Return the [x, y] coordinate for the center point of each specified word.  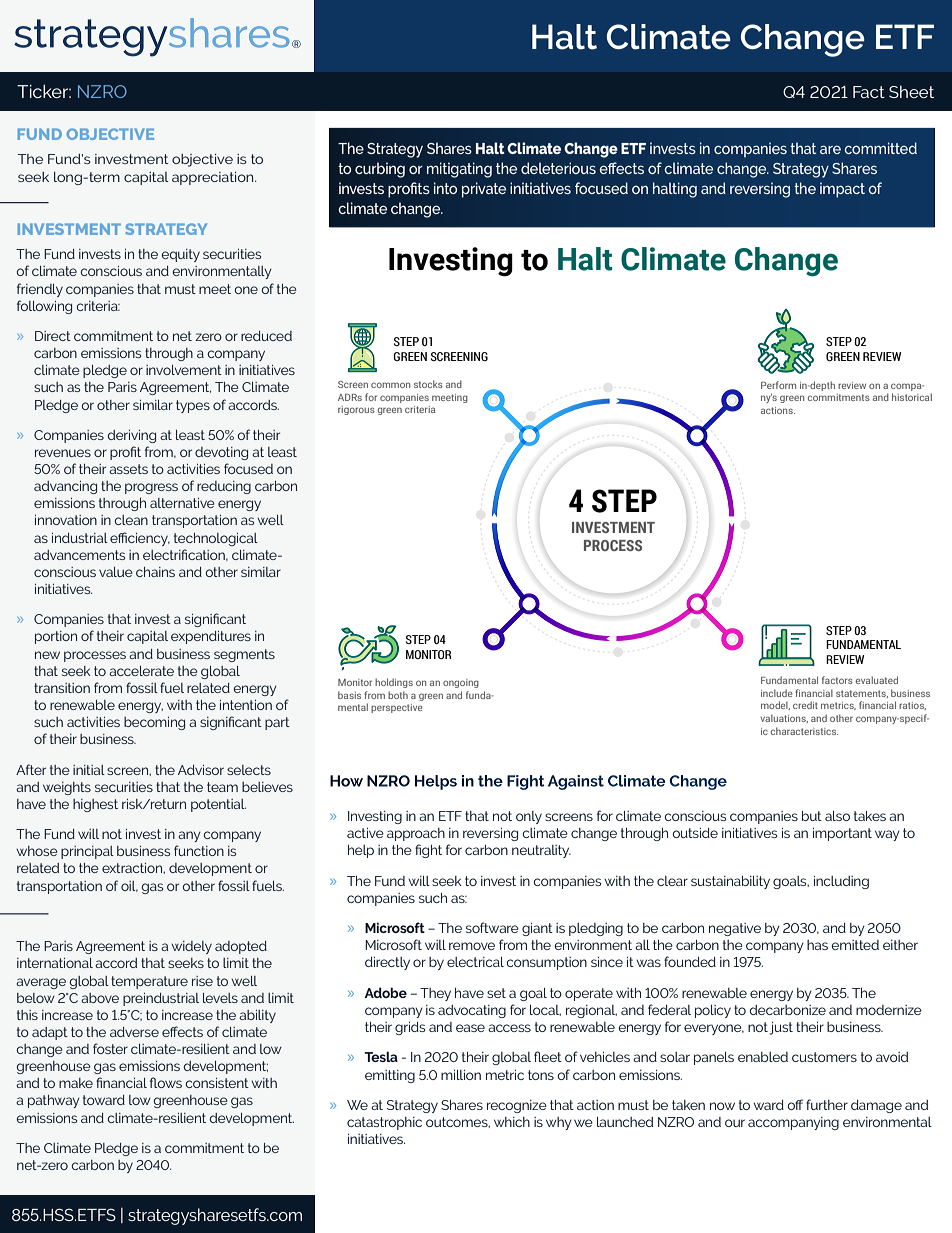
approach [416, 834]
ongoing [461, 683]
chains [155, 572]
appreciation [214, 178]
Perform [778, 385]
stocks [428, 384]
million [461, 1075]
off [795, 1104]
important [842, 834]
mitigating [459, 170]
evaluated [877, 680]
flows [166, 1082]
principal [87, 852]
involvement [184, 370]
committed [881, 148]
